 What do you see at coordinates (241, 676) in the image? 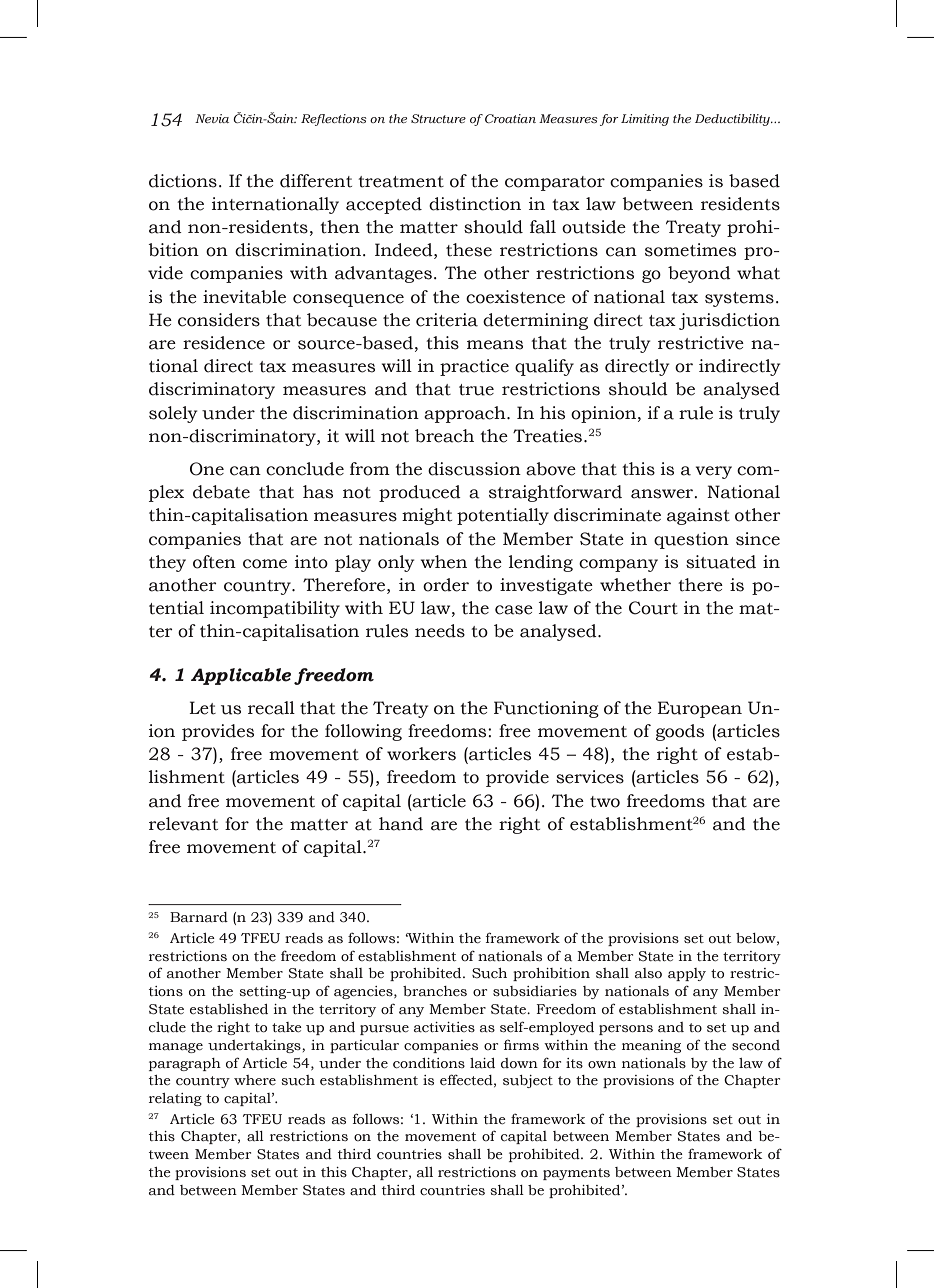
I see `Applicable` at bounding box center [241, 676].
